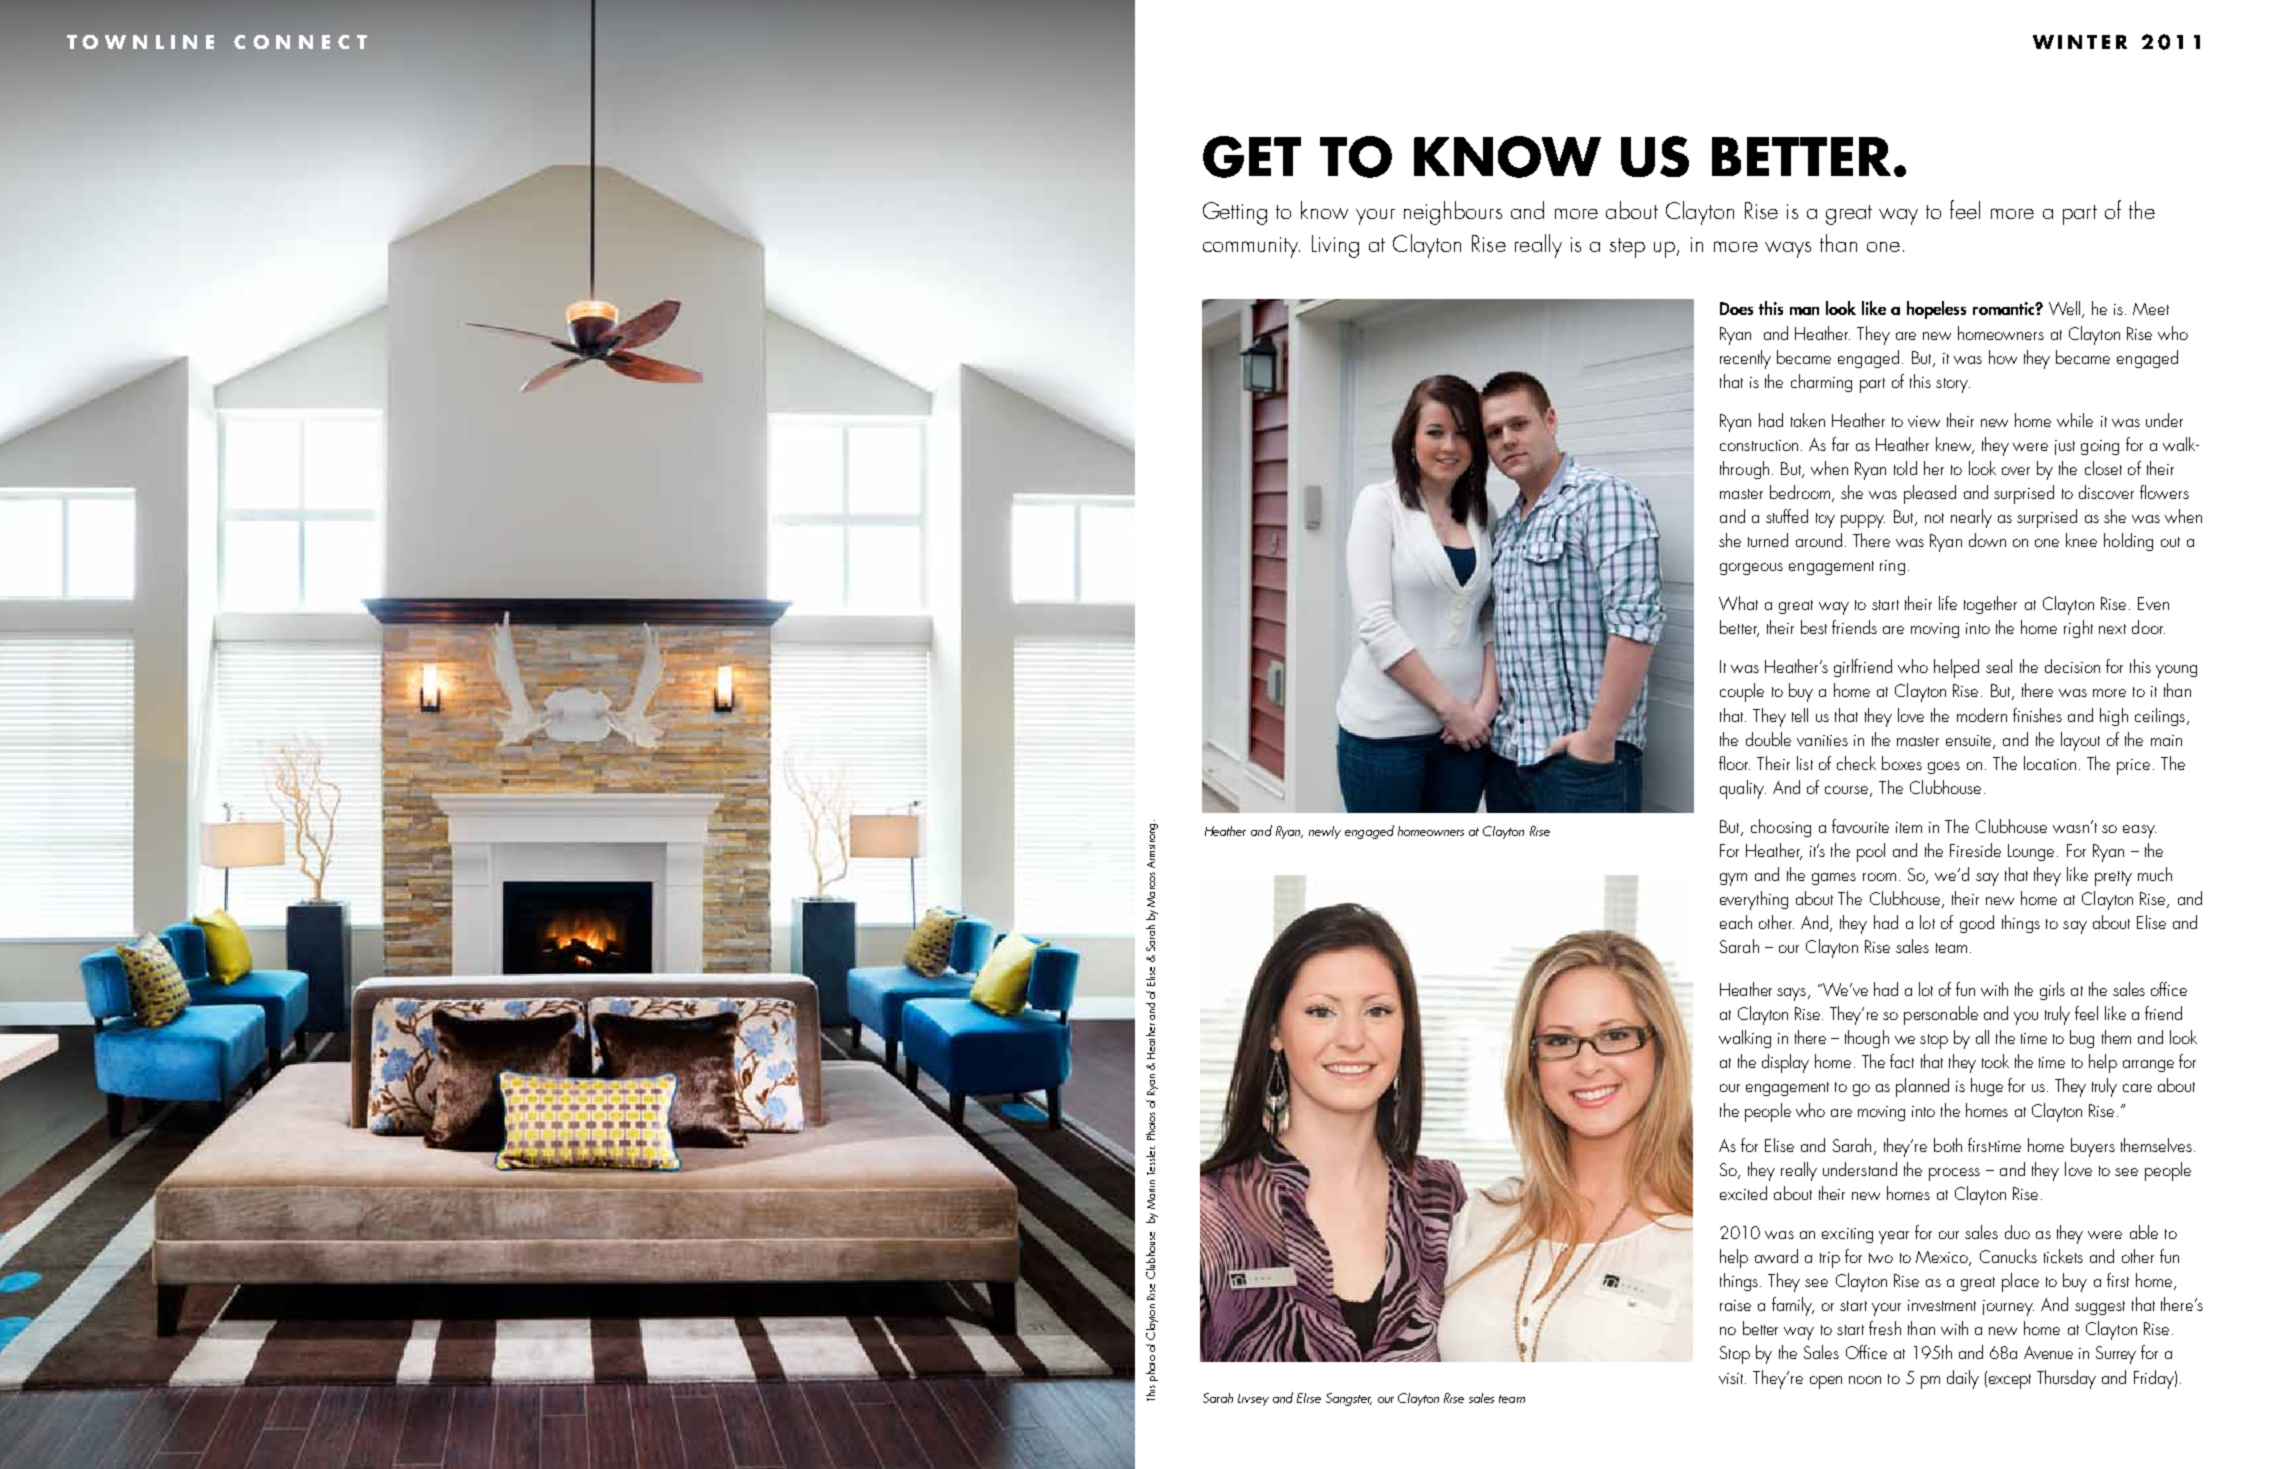 The image size is (2270, 1469). I want to click on Living, so click(1335, 246).
